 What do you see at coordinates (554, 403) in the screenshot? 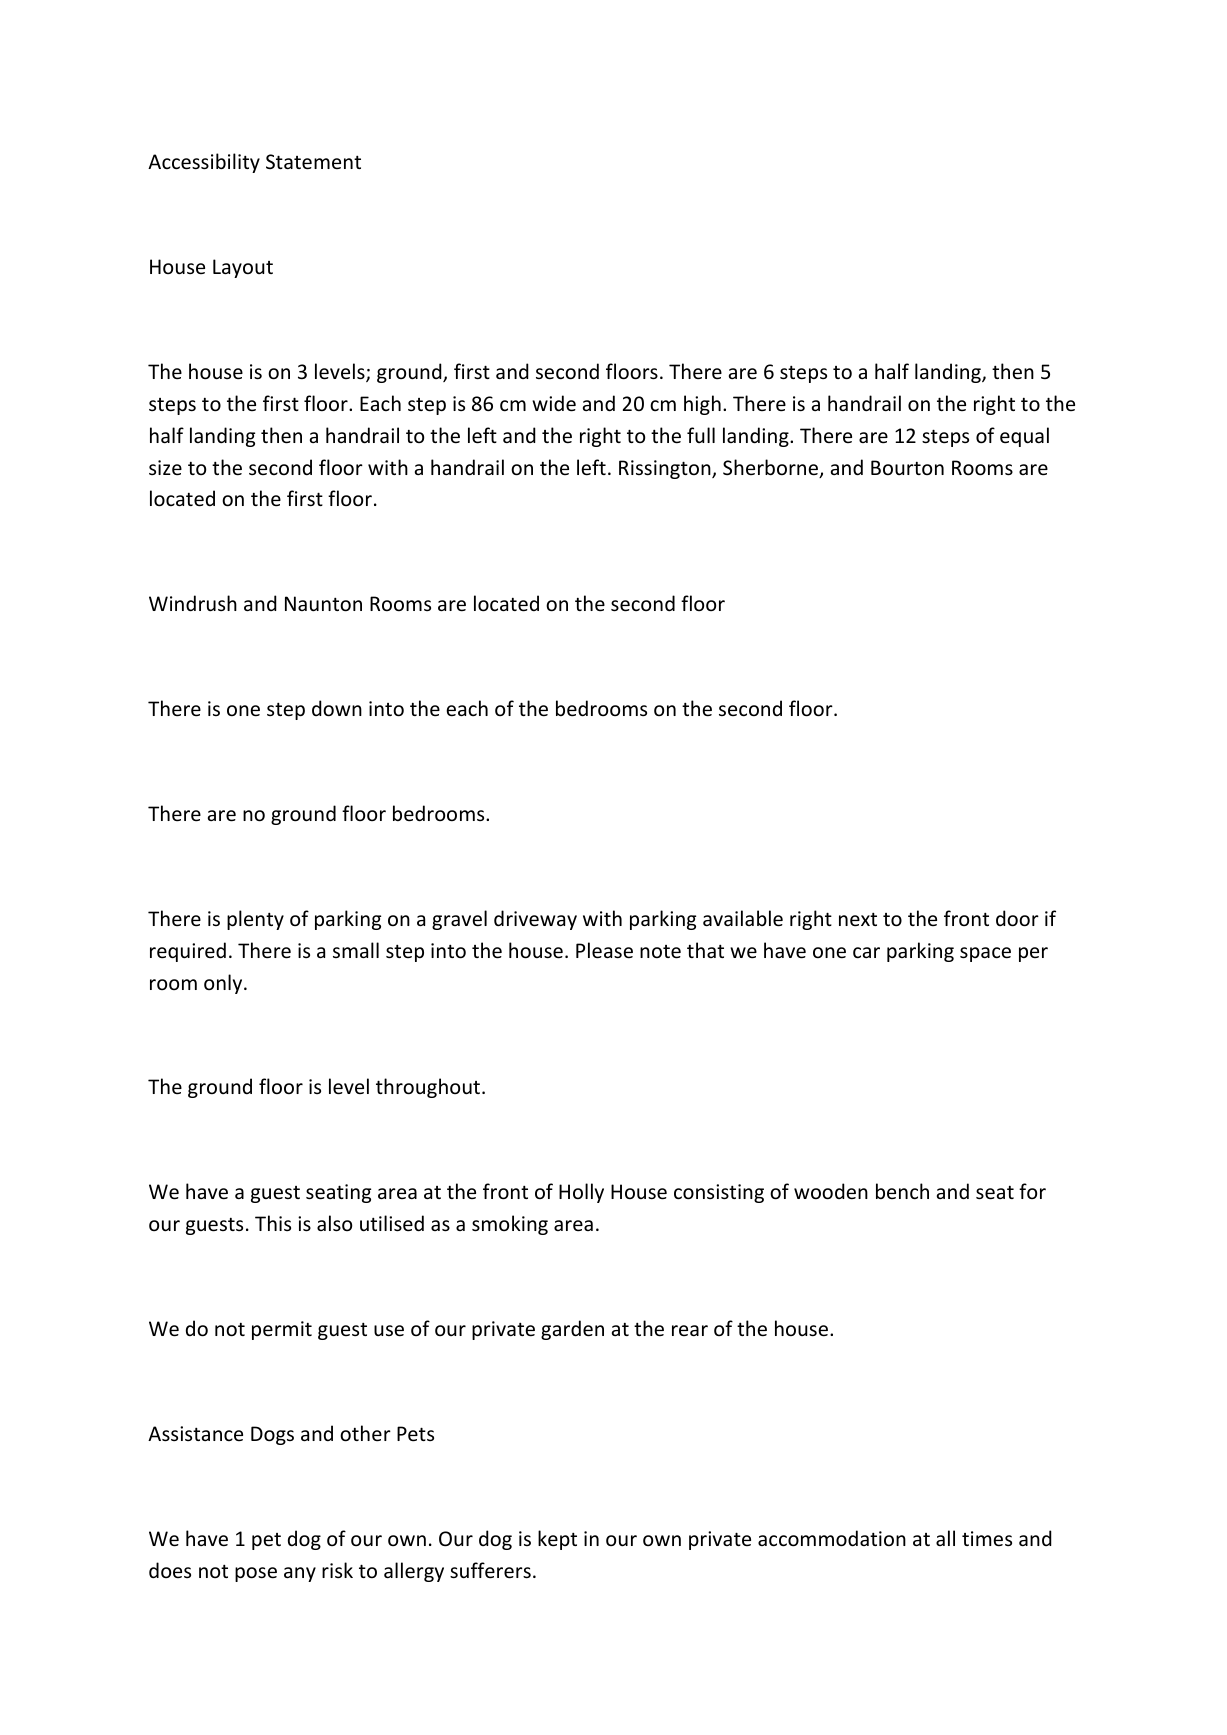
I see `wide` at bounding box center [554, 403].
